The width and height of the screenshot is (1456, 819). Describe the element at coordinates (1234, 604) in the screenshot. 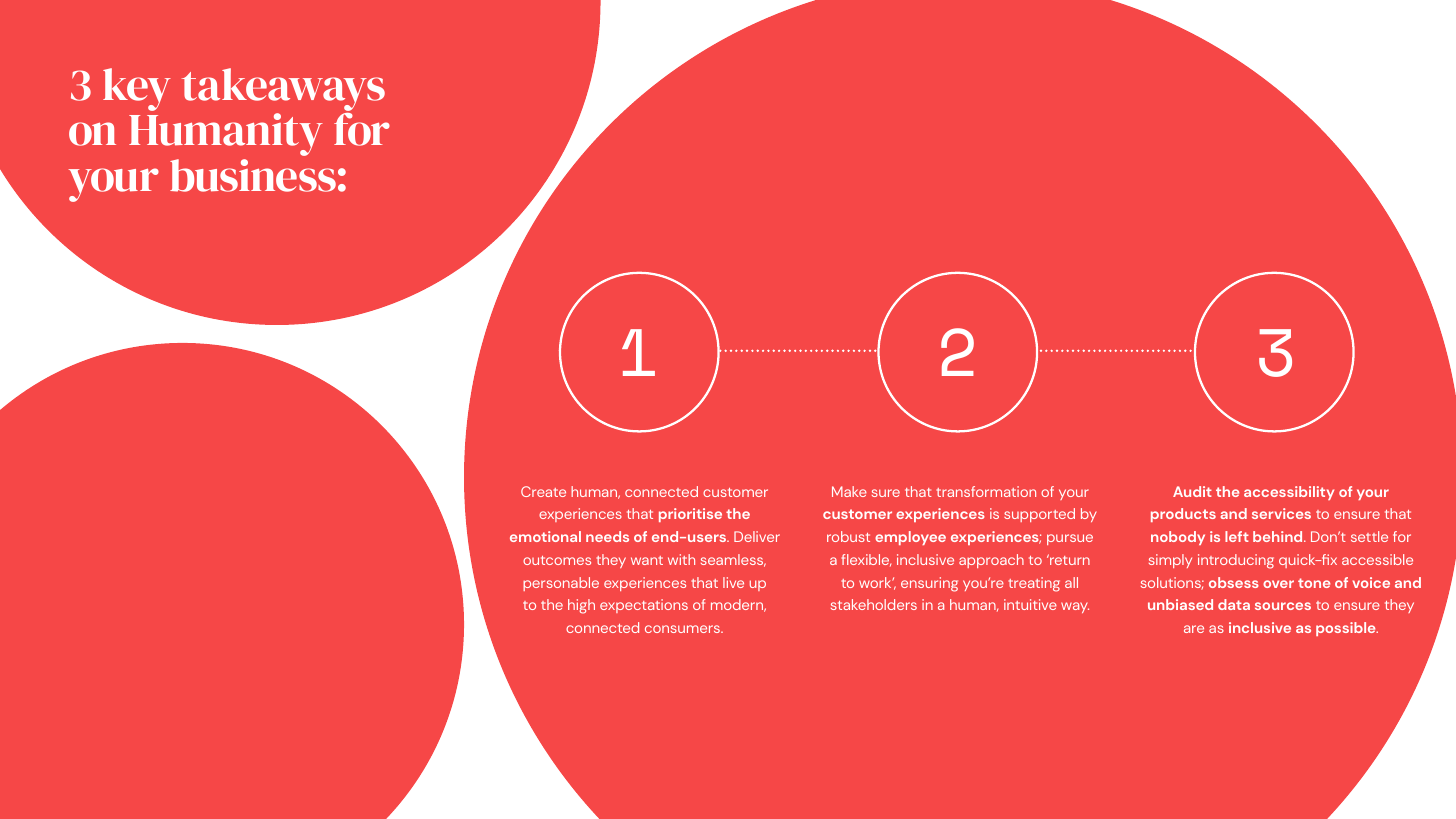

I see `data` at that location.
